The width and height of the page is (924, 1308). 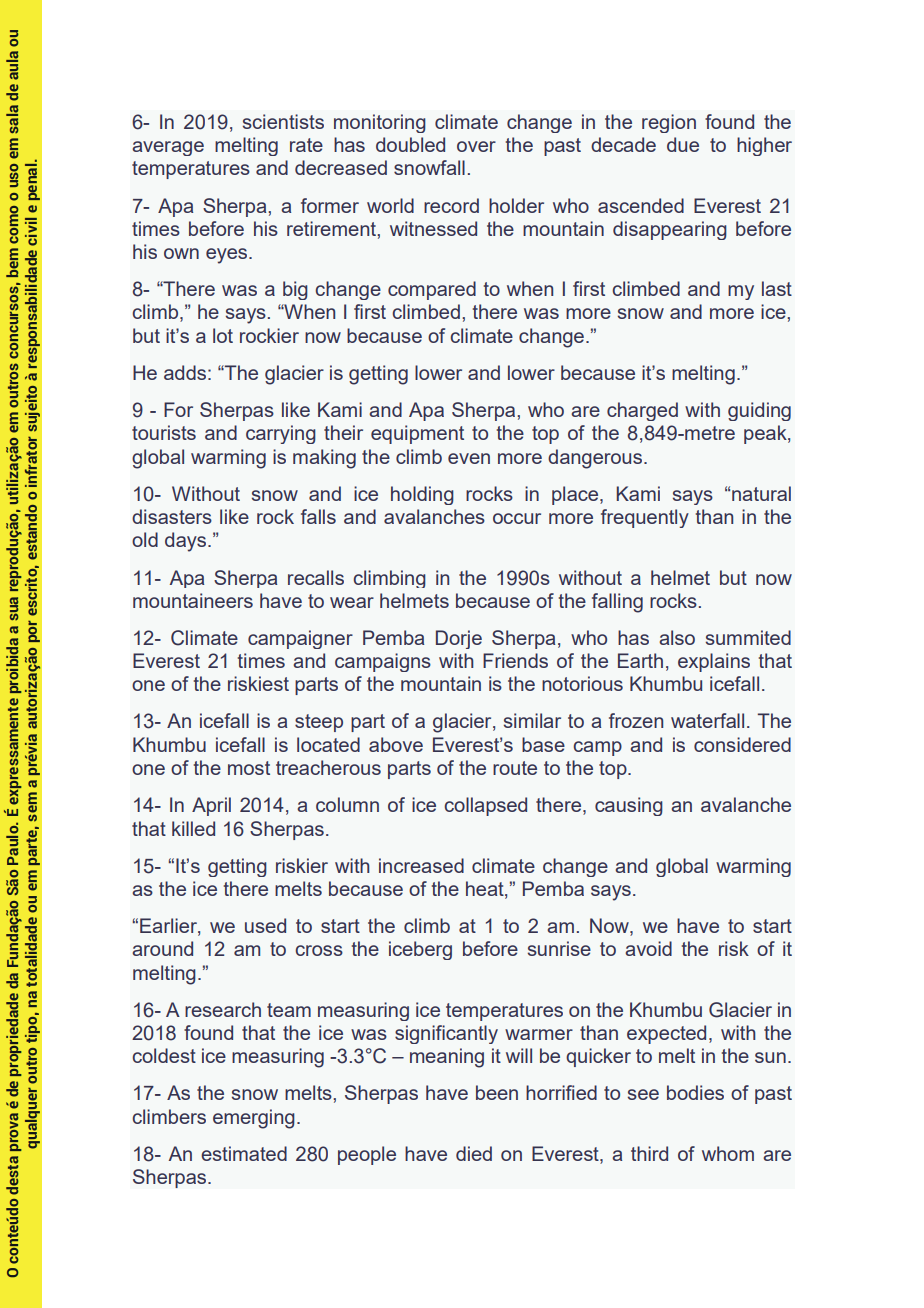 What do you see at coordinates (515, 660) in the page?
I see `Friends` at bounding box center [515, 660].
